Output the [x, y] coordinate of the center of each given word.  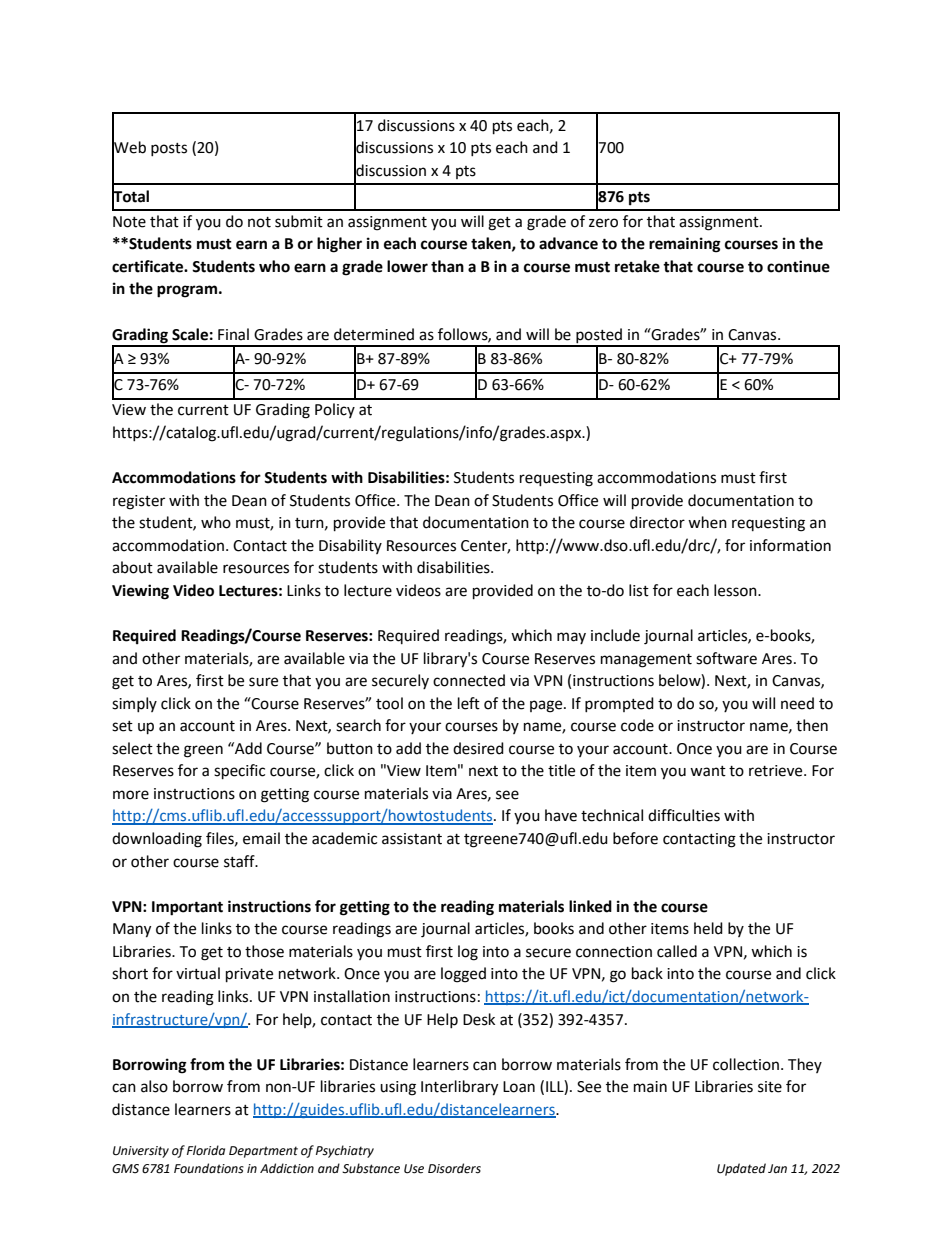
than [447, 266]
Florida [206, 1150]
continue [798, 266]
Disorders [454, 1168]
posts [169, 149]
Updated [741, 1169]
